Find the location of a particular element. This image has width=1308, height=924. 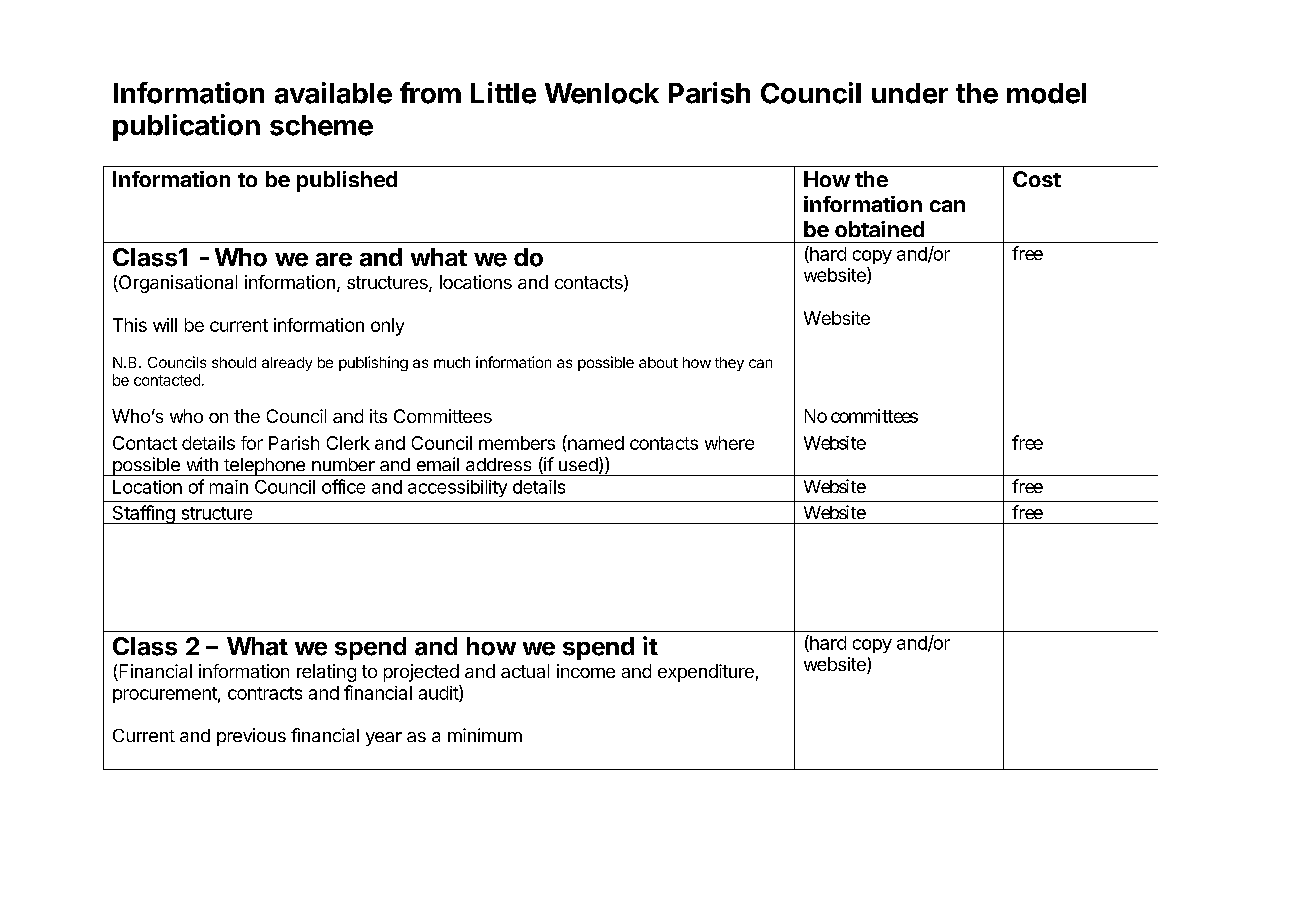

they is located at coordinates (729, 364).
